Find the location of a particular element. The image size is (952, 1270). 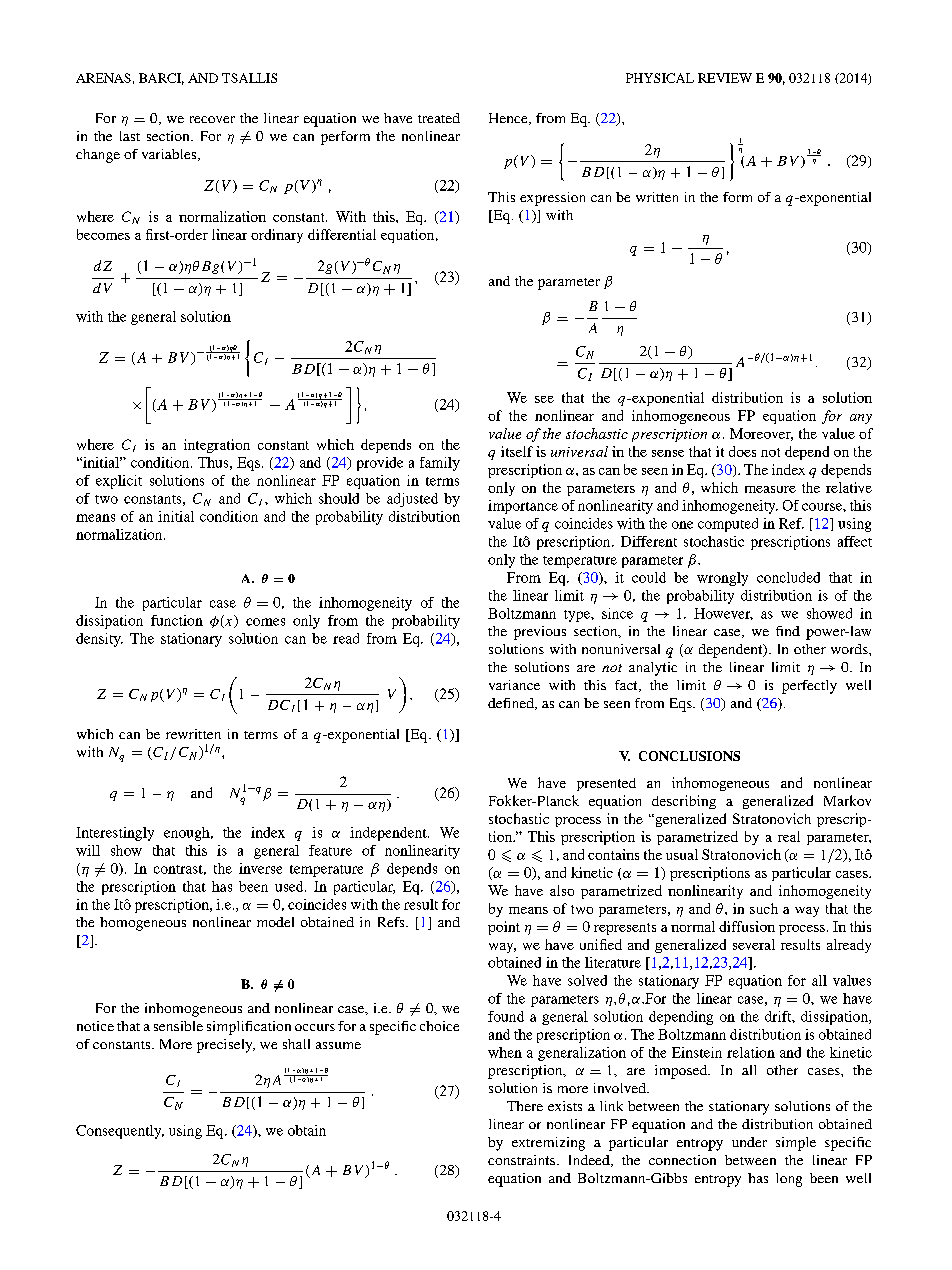

does is located at coordinates (742, 451).
